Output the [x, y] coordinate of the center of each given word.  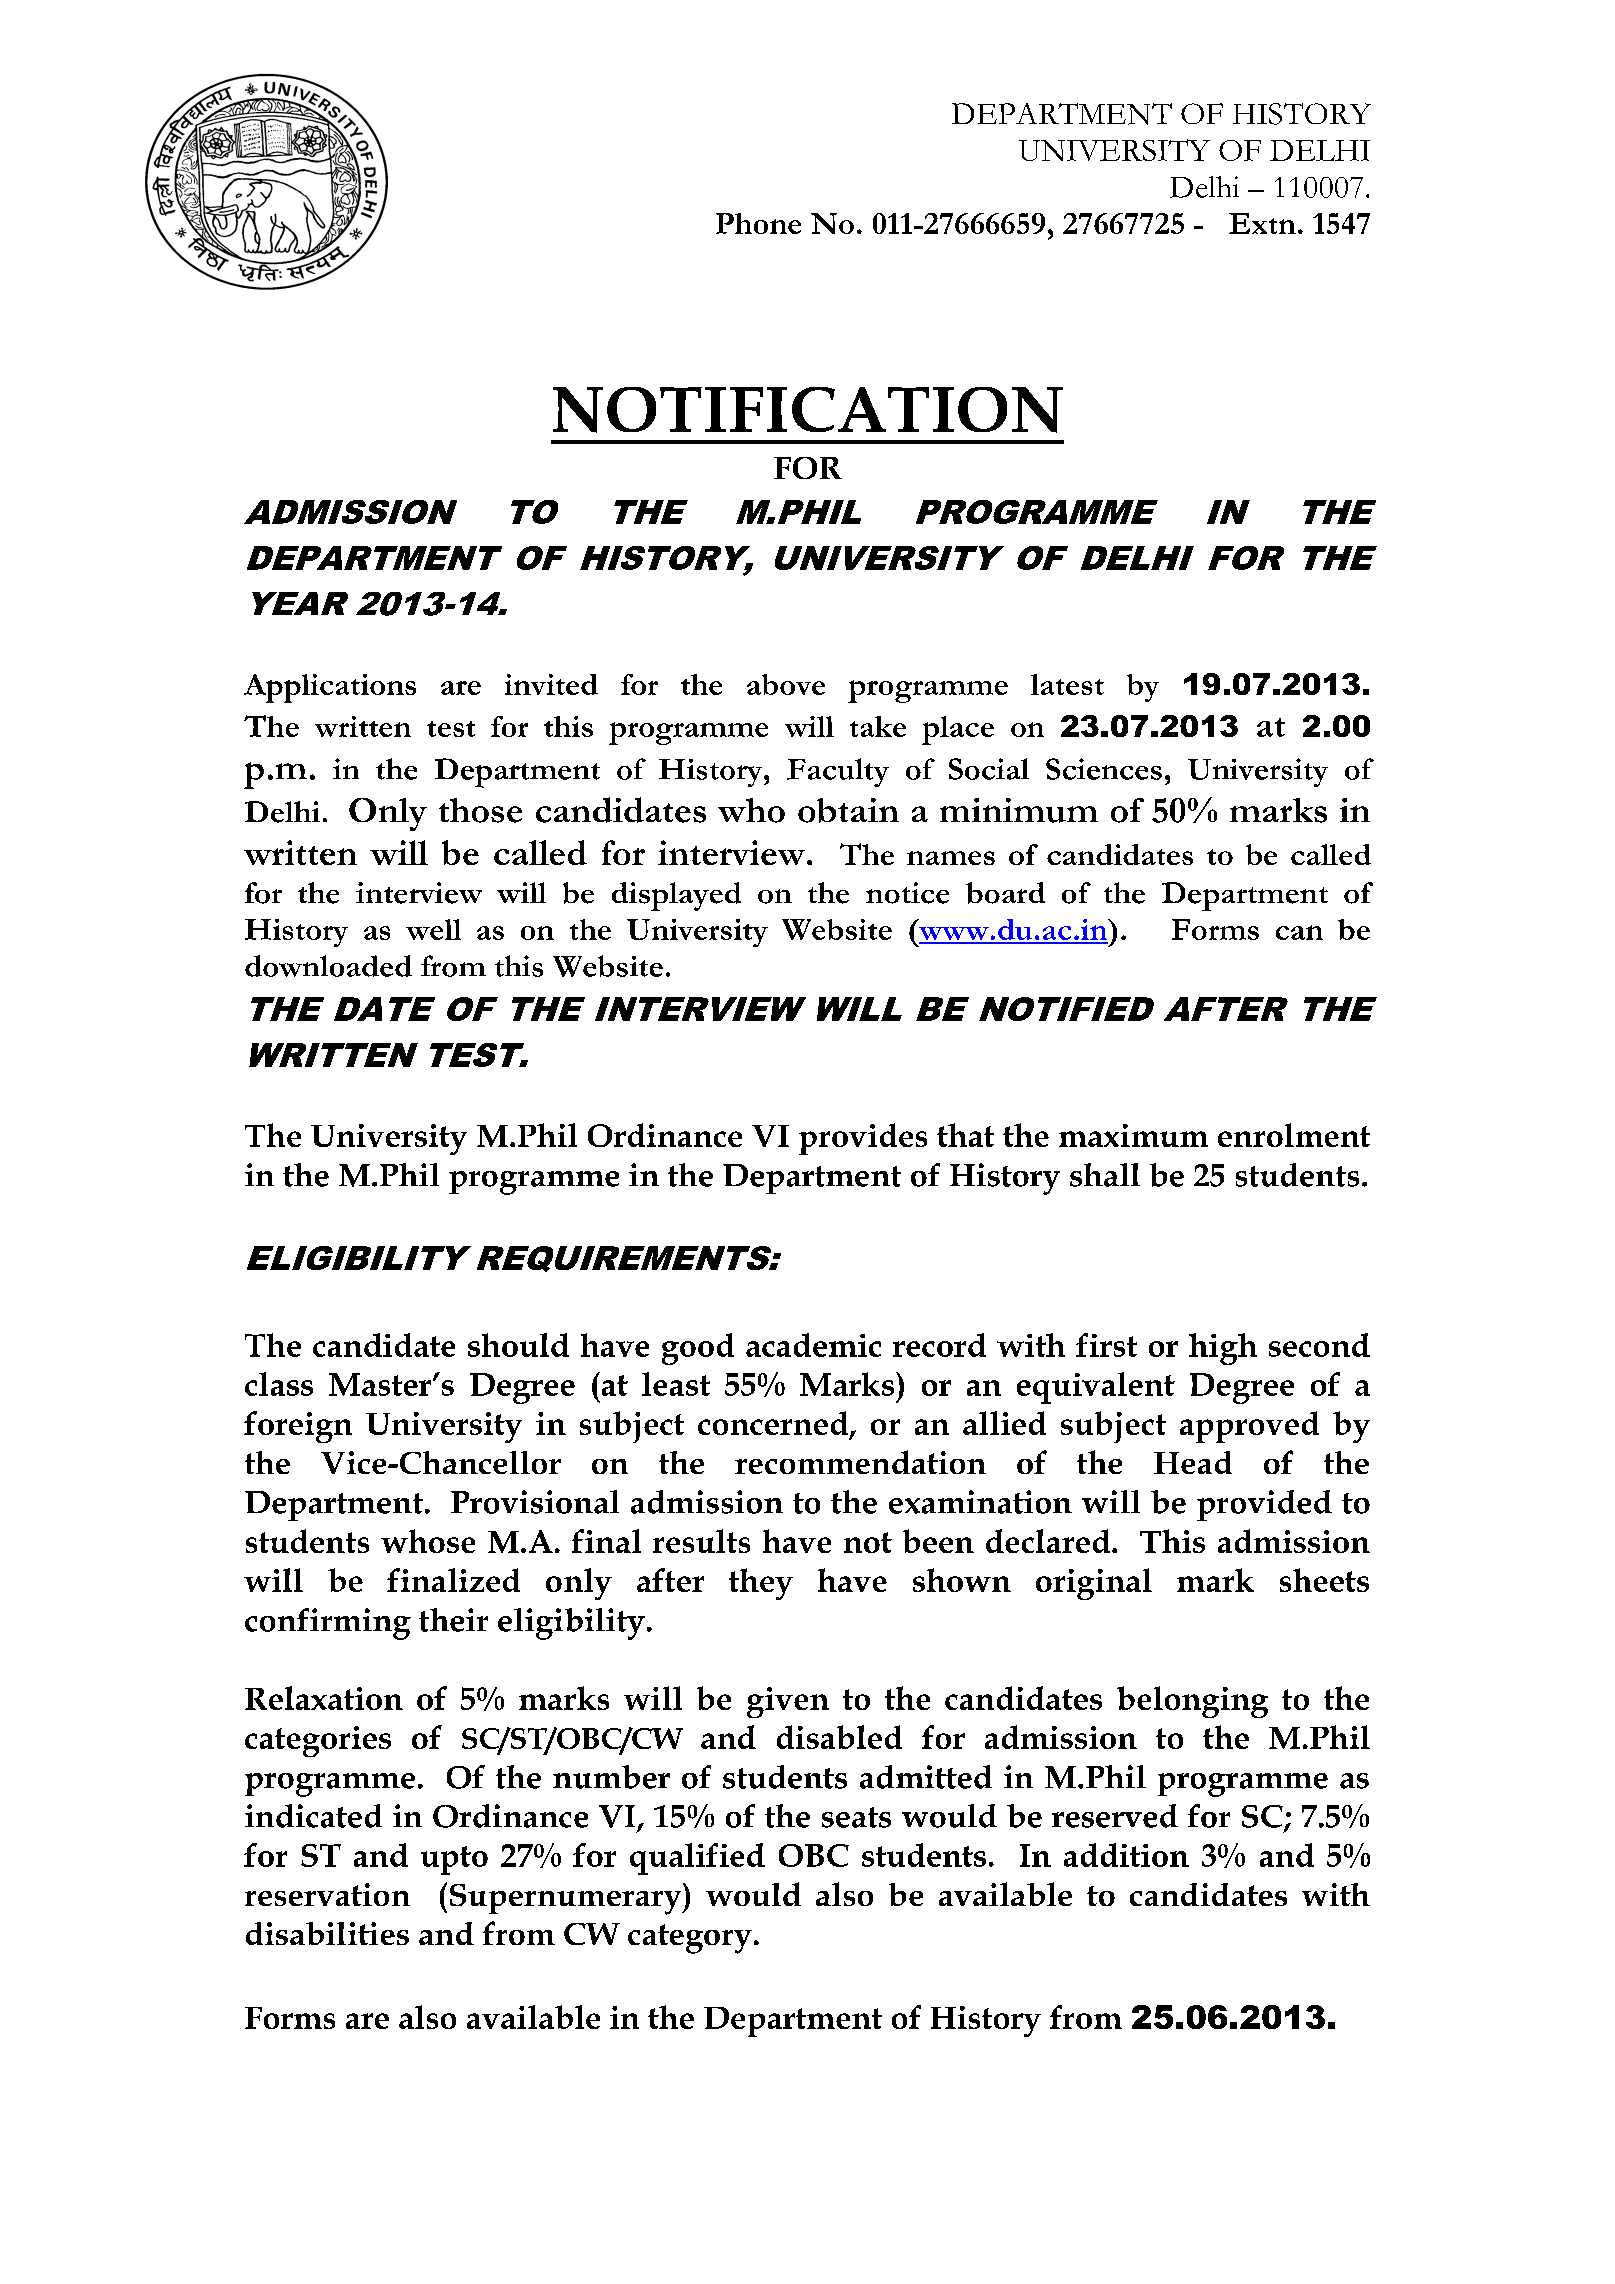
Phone [758, 223]
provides [863, 1139]
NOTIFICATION [808, 410]
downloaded [328, 966]
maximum [1133, 1135]
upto [454, 1860]
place [958, 730]
